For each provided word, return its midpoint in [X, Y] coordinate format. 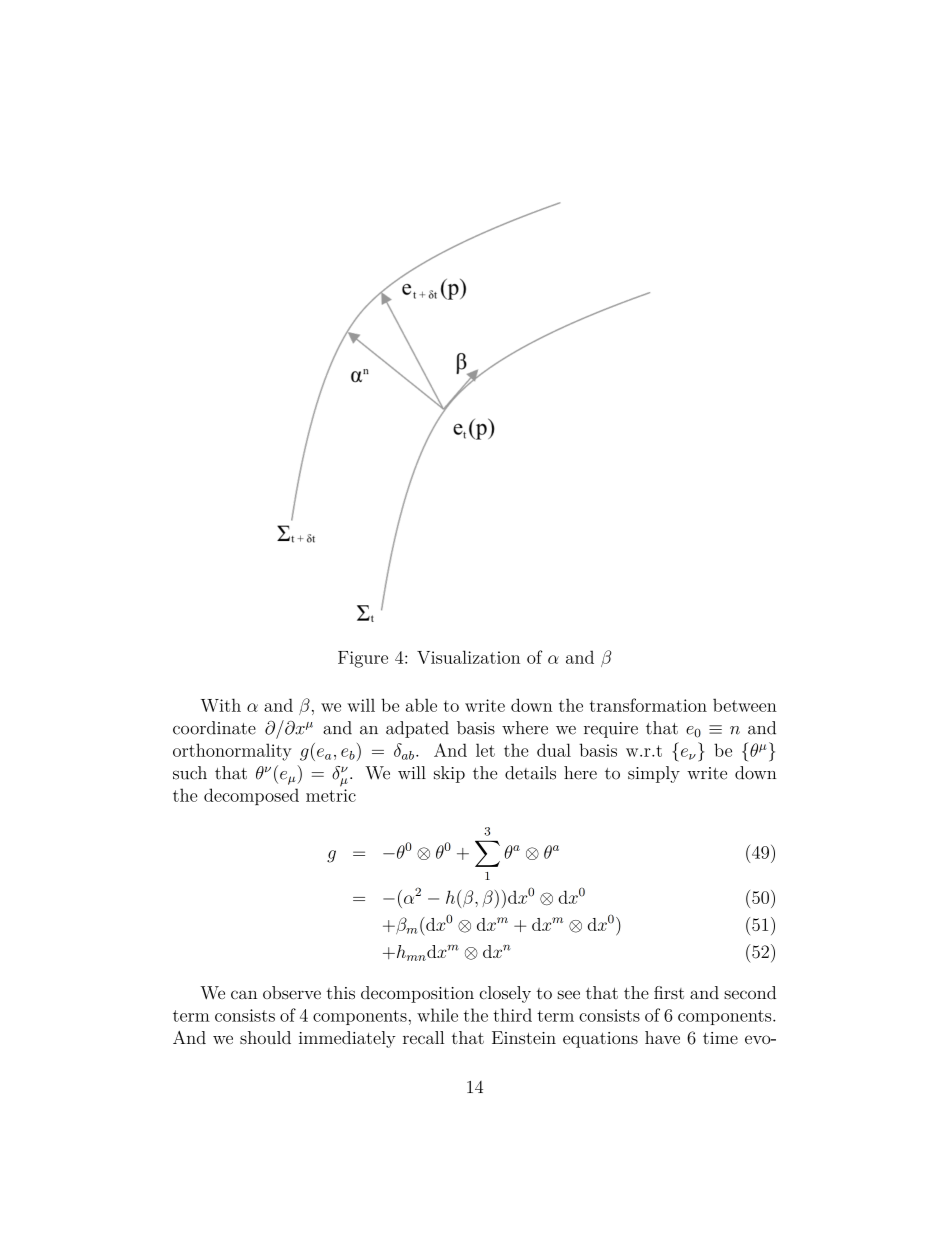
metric [331, 795]
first [669, 993]
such [190, 773]
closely [505, 994]
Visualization [468, 657]
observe [292, 993]
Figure [363, 659]
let [485, 750]
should [265, 1037]
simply [654, 774]
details [530, 773]
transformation [648, 705]
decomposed [251, 796]
